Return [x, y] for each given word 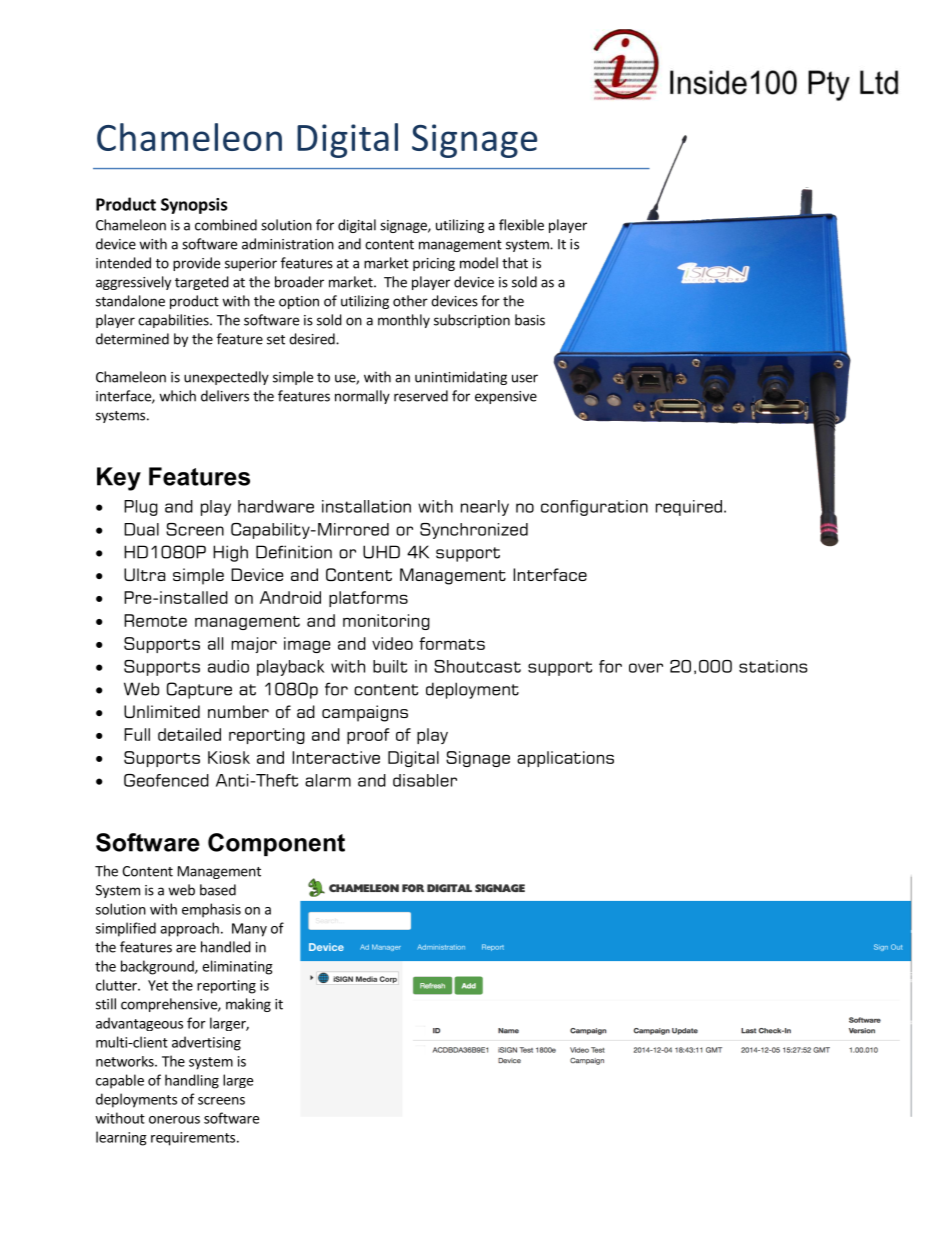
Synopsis [194, 206]
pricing [434, 264]
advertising [206, 1043]
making [248, 1005]
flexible [521, 225]
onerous [174, 1120]
